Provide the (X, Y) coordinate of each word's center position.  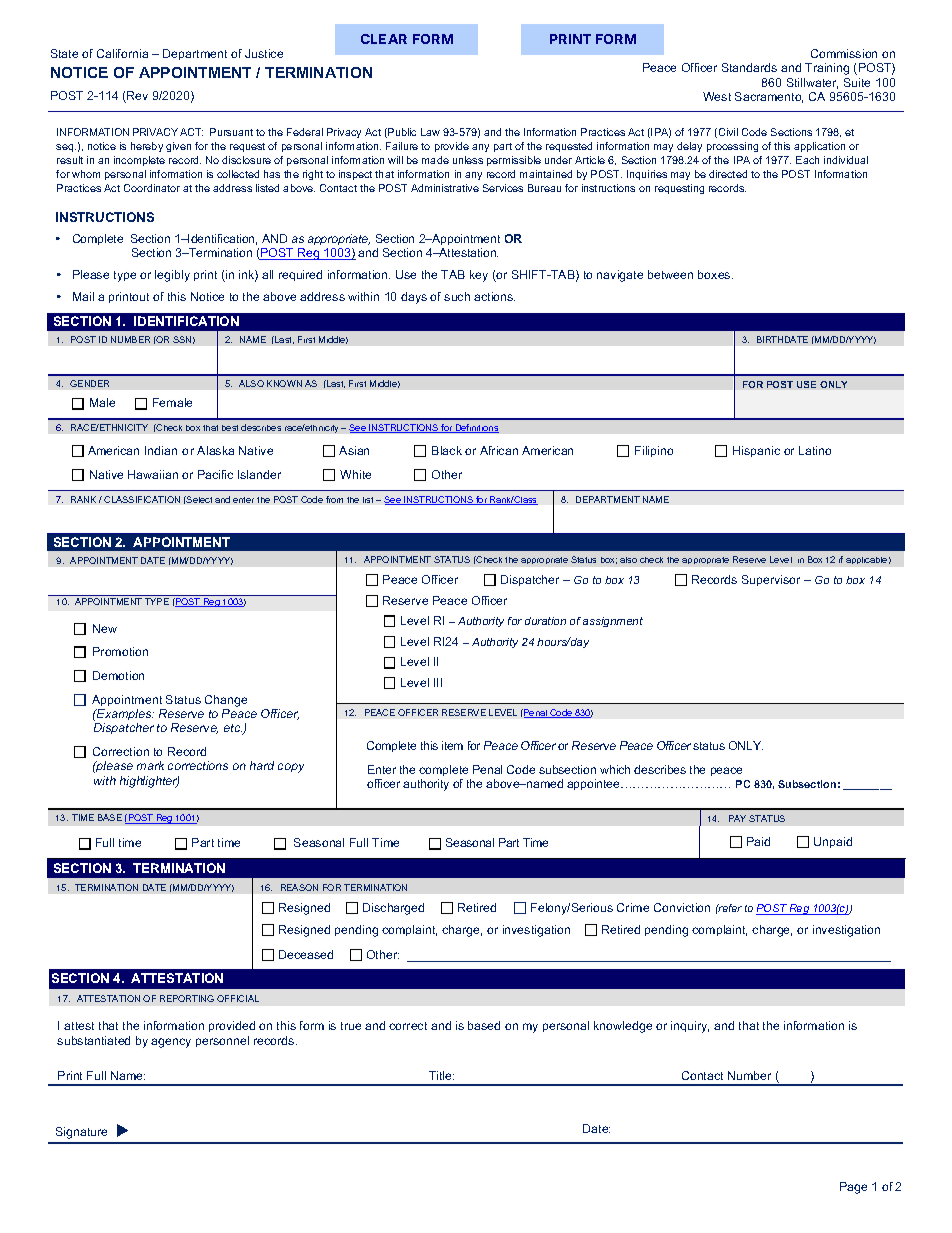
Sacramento (769, 97)
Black (447, 450)
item (452, 745)
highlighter (149, 782)
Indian (161, 450)
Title (441, 1075)
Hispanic (756, 451)
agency (171, 1043)
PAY (737, 818)
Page (853, 1188)
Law (430, 132)
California (122, 53)
